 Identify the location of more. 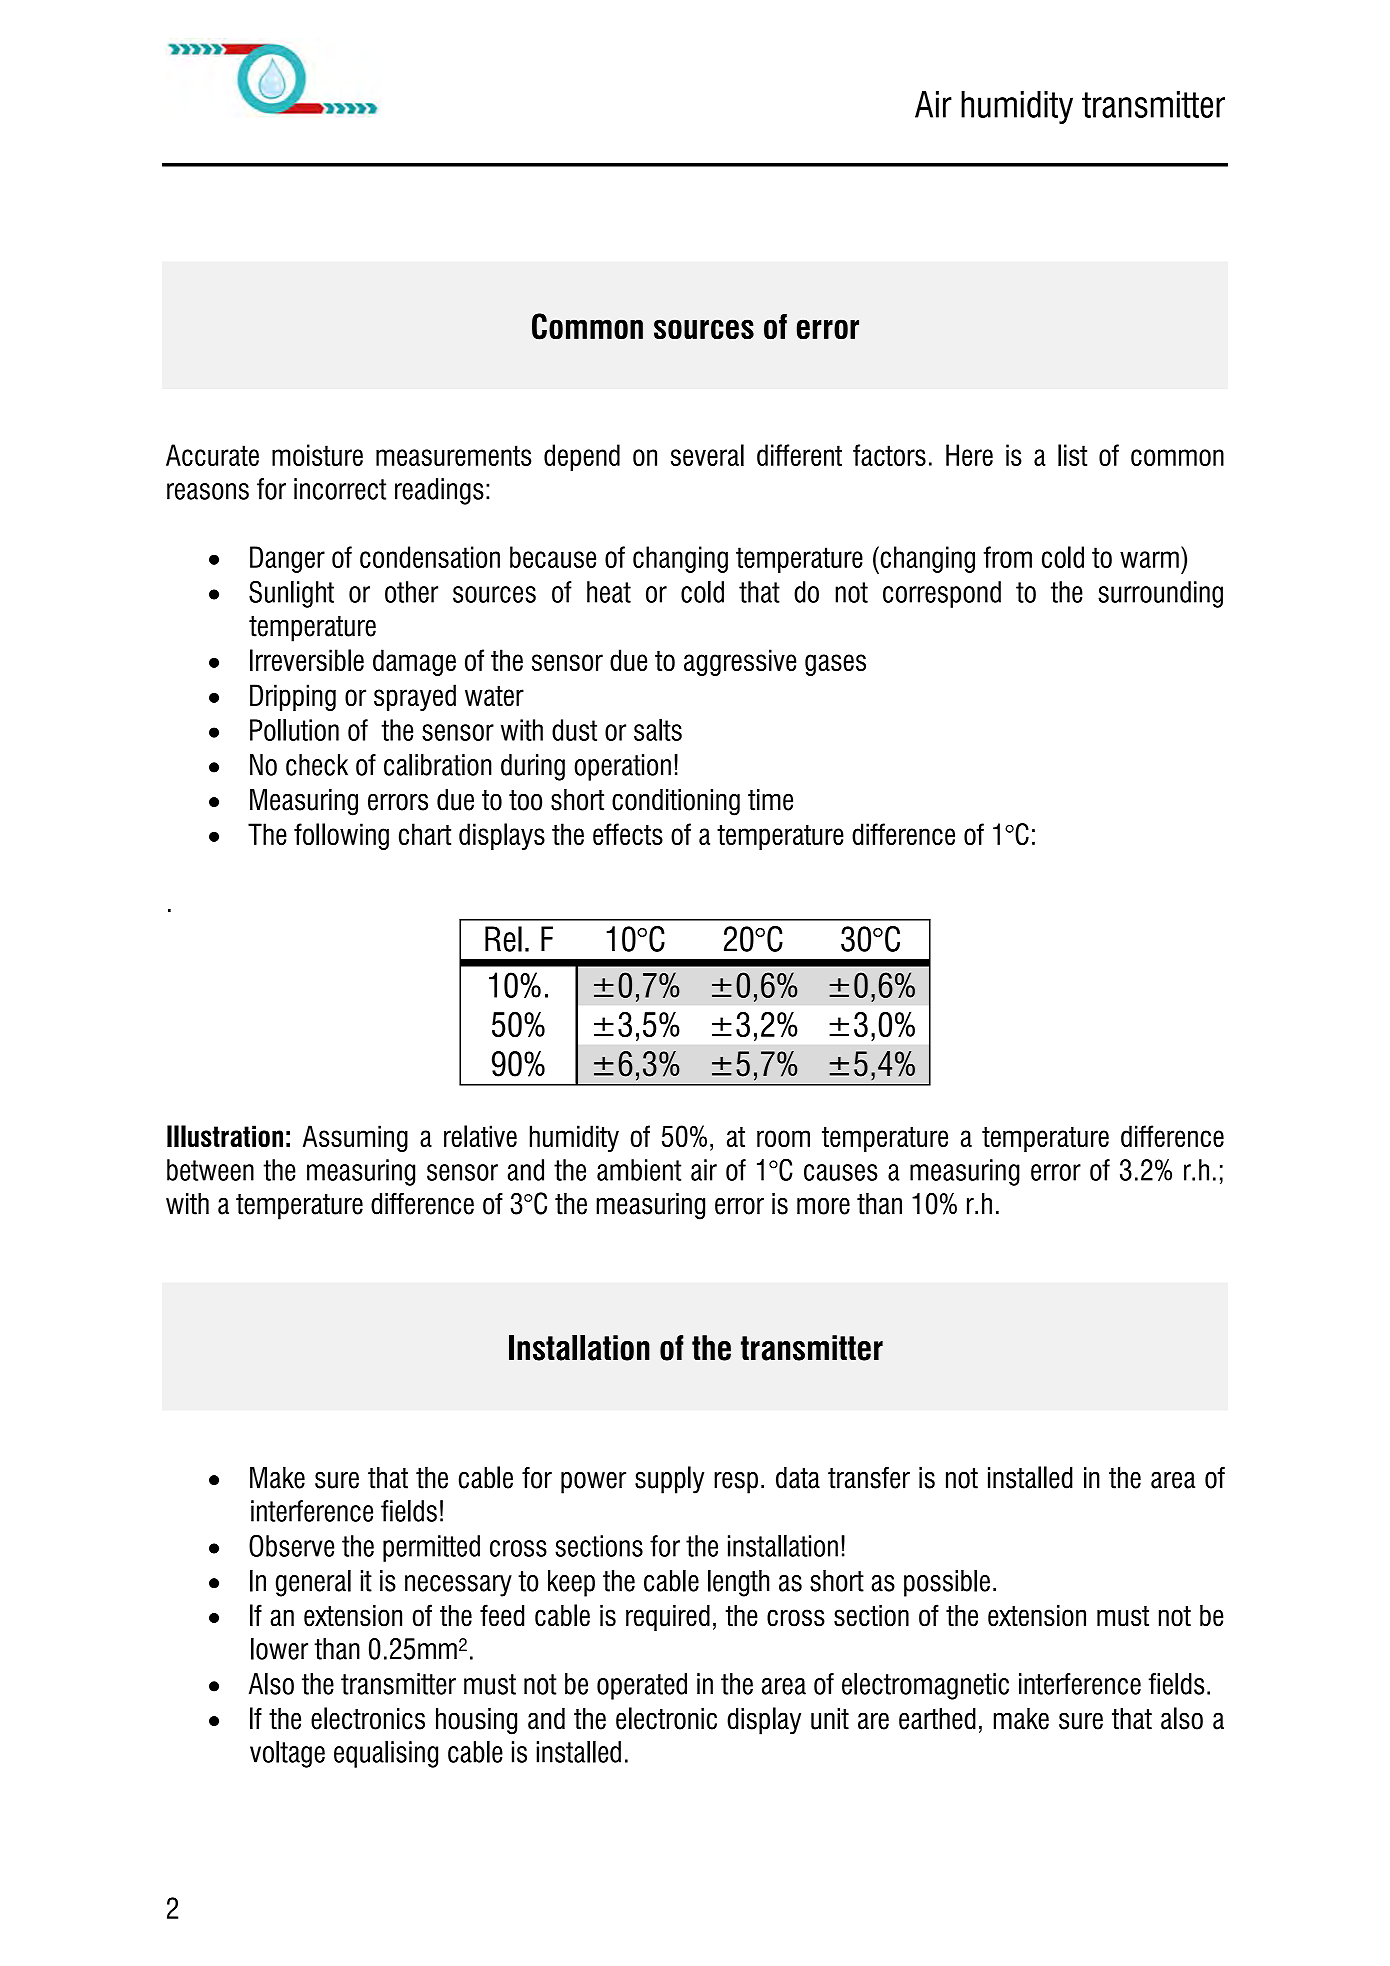
(823, 1206).
